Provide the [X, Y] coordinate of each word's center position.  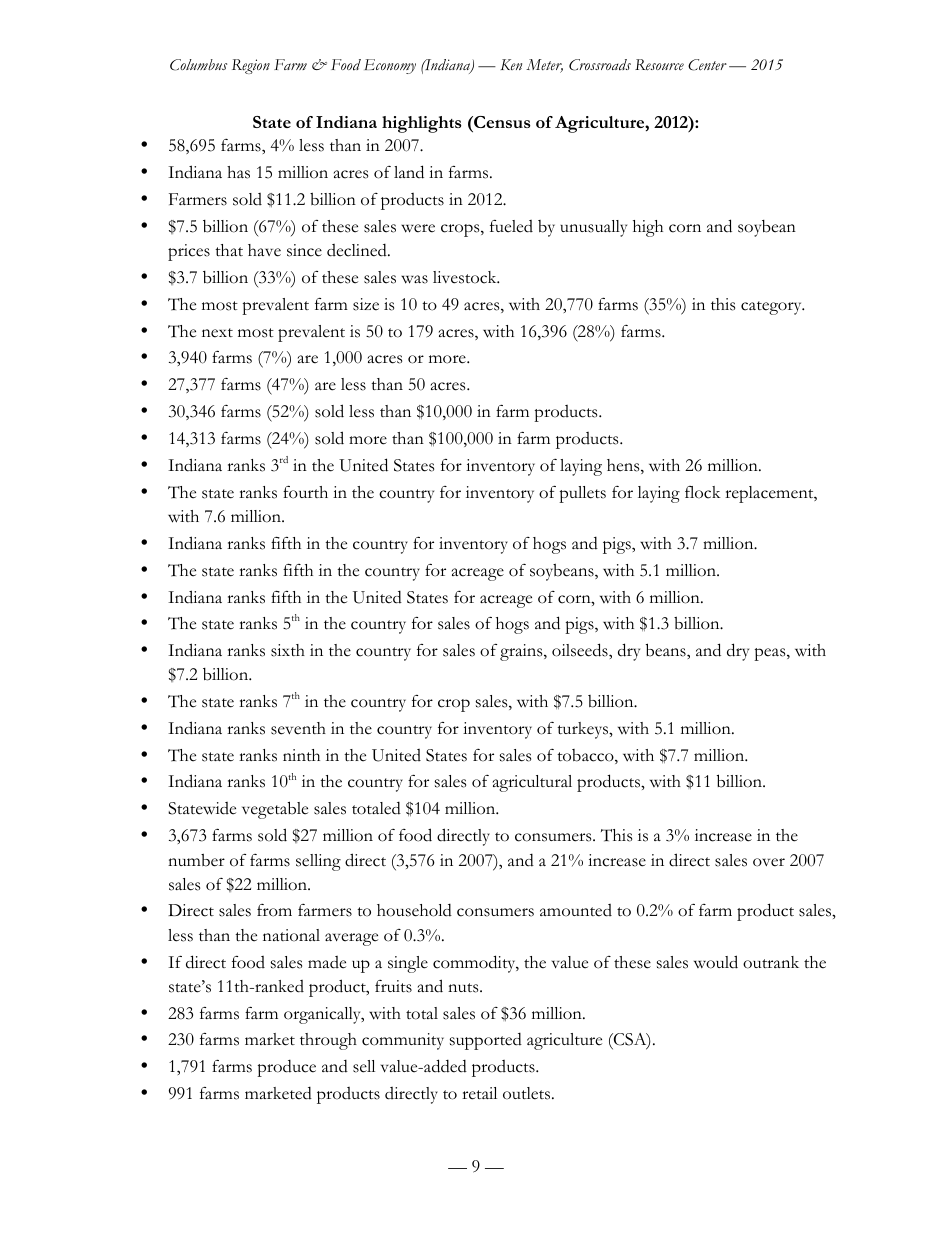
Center [707, 65]
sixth [288, 650]
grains [522, 652]
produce [286, 1068]
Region [251, 66]
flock [703, 492]
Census [501, 122]
